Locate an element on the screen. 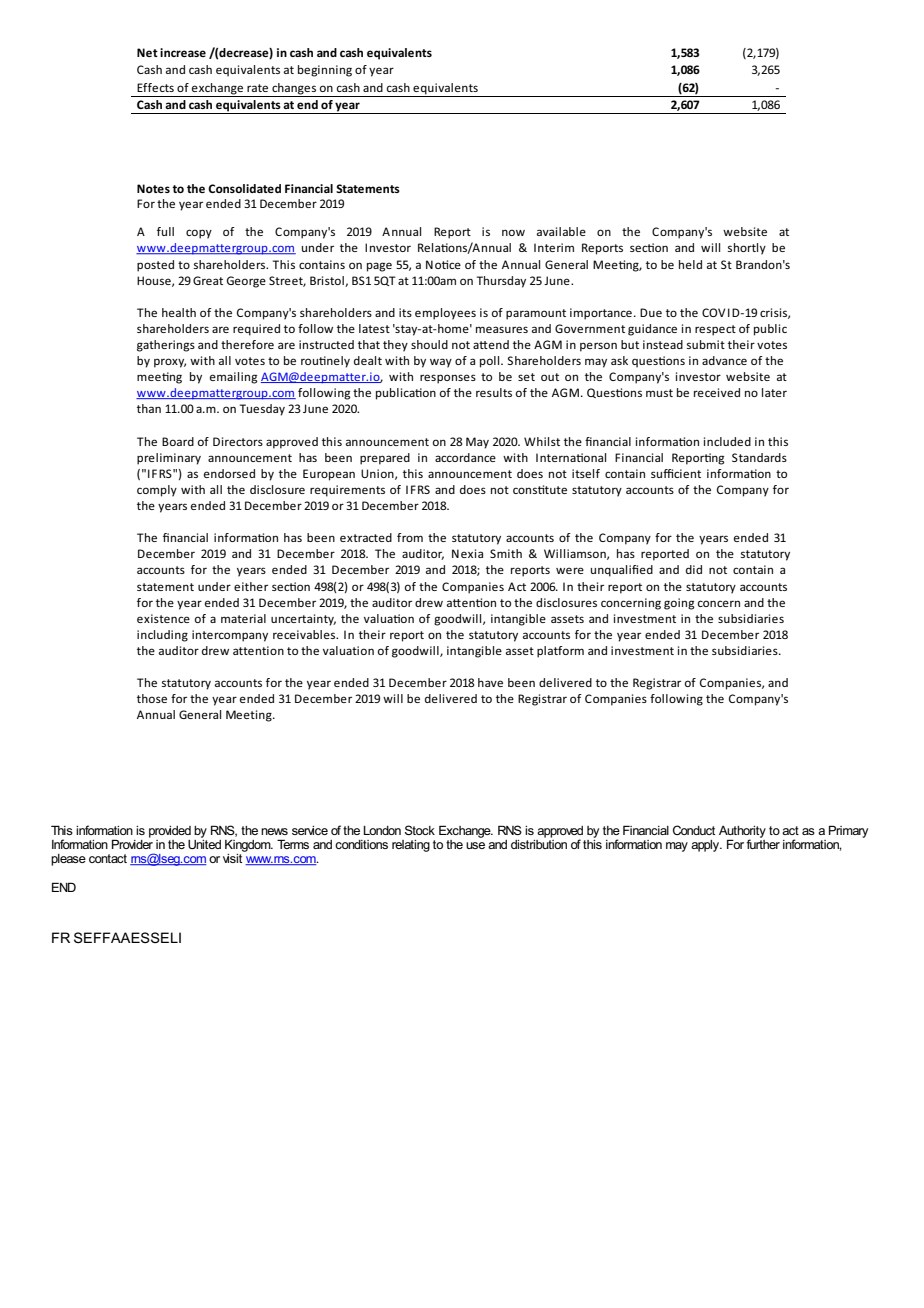 The height and width of the screenshot is (1308, 924). accordance is located at coordinates (465, 457).
